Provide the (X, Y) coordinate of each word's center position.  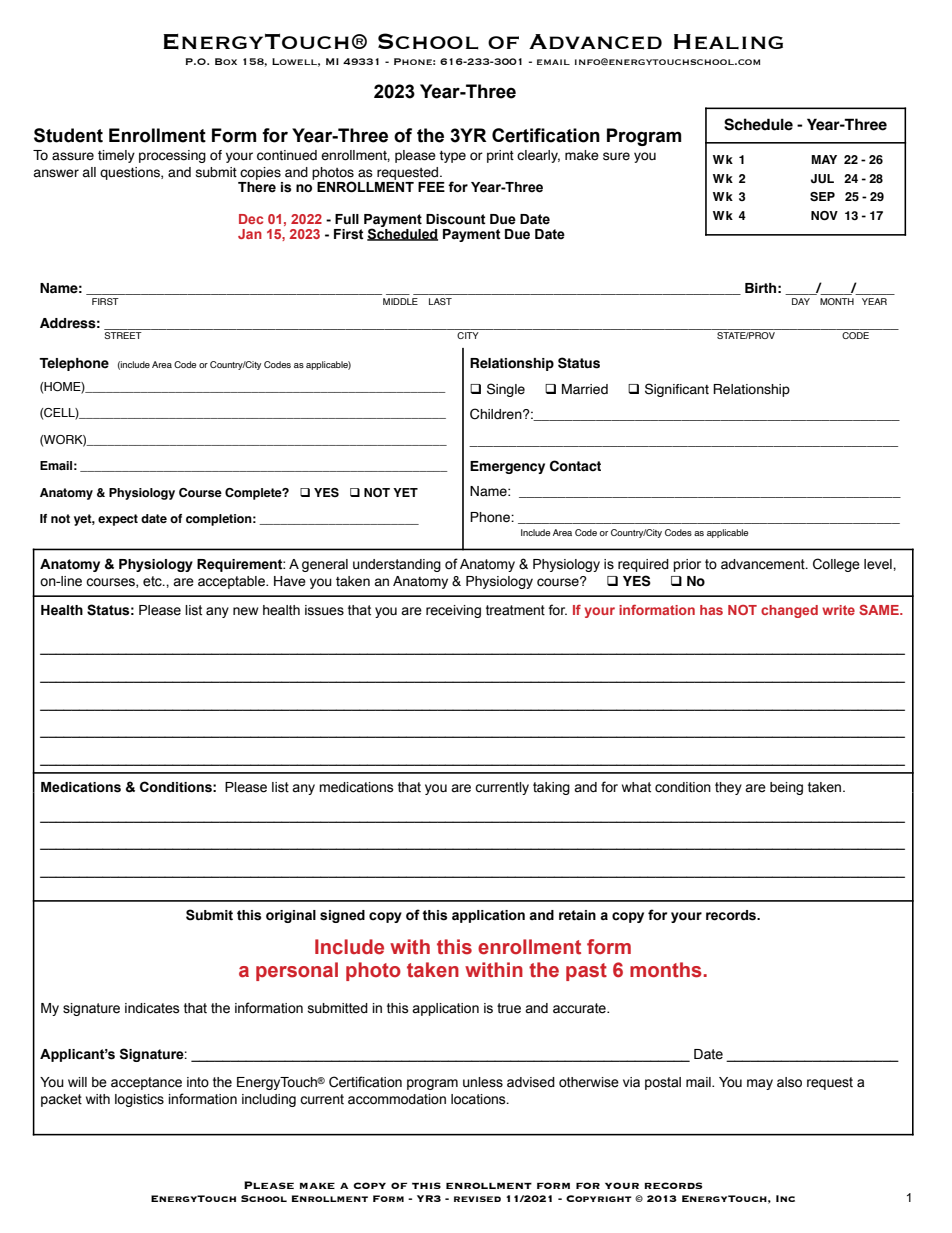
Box (226, 61)
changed (789, 611)
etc (153, 581)
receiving (453, 611)
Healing (728, 42)
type (452, 157)
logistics (139, 1100)
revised (477, 1199)
